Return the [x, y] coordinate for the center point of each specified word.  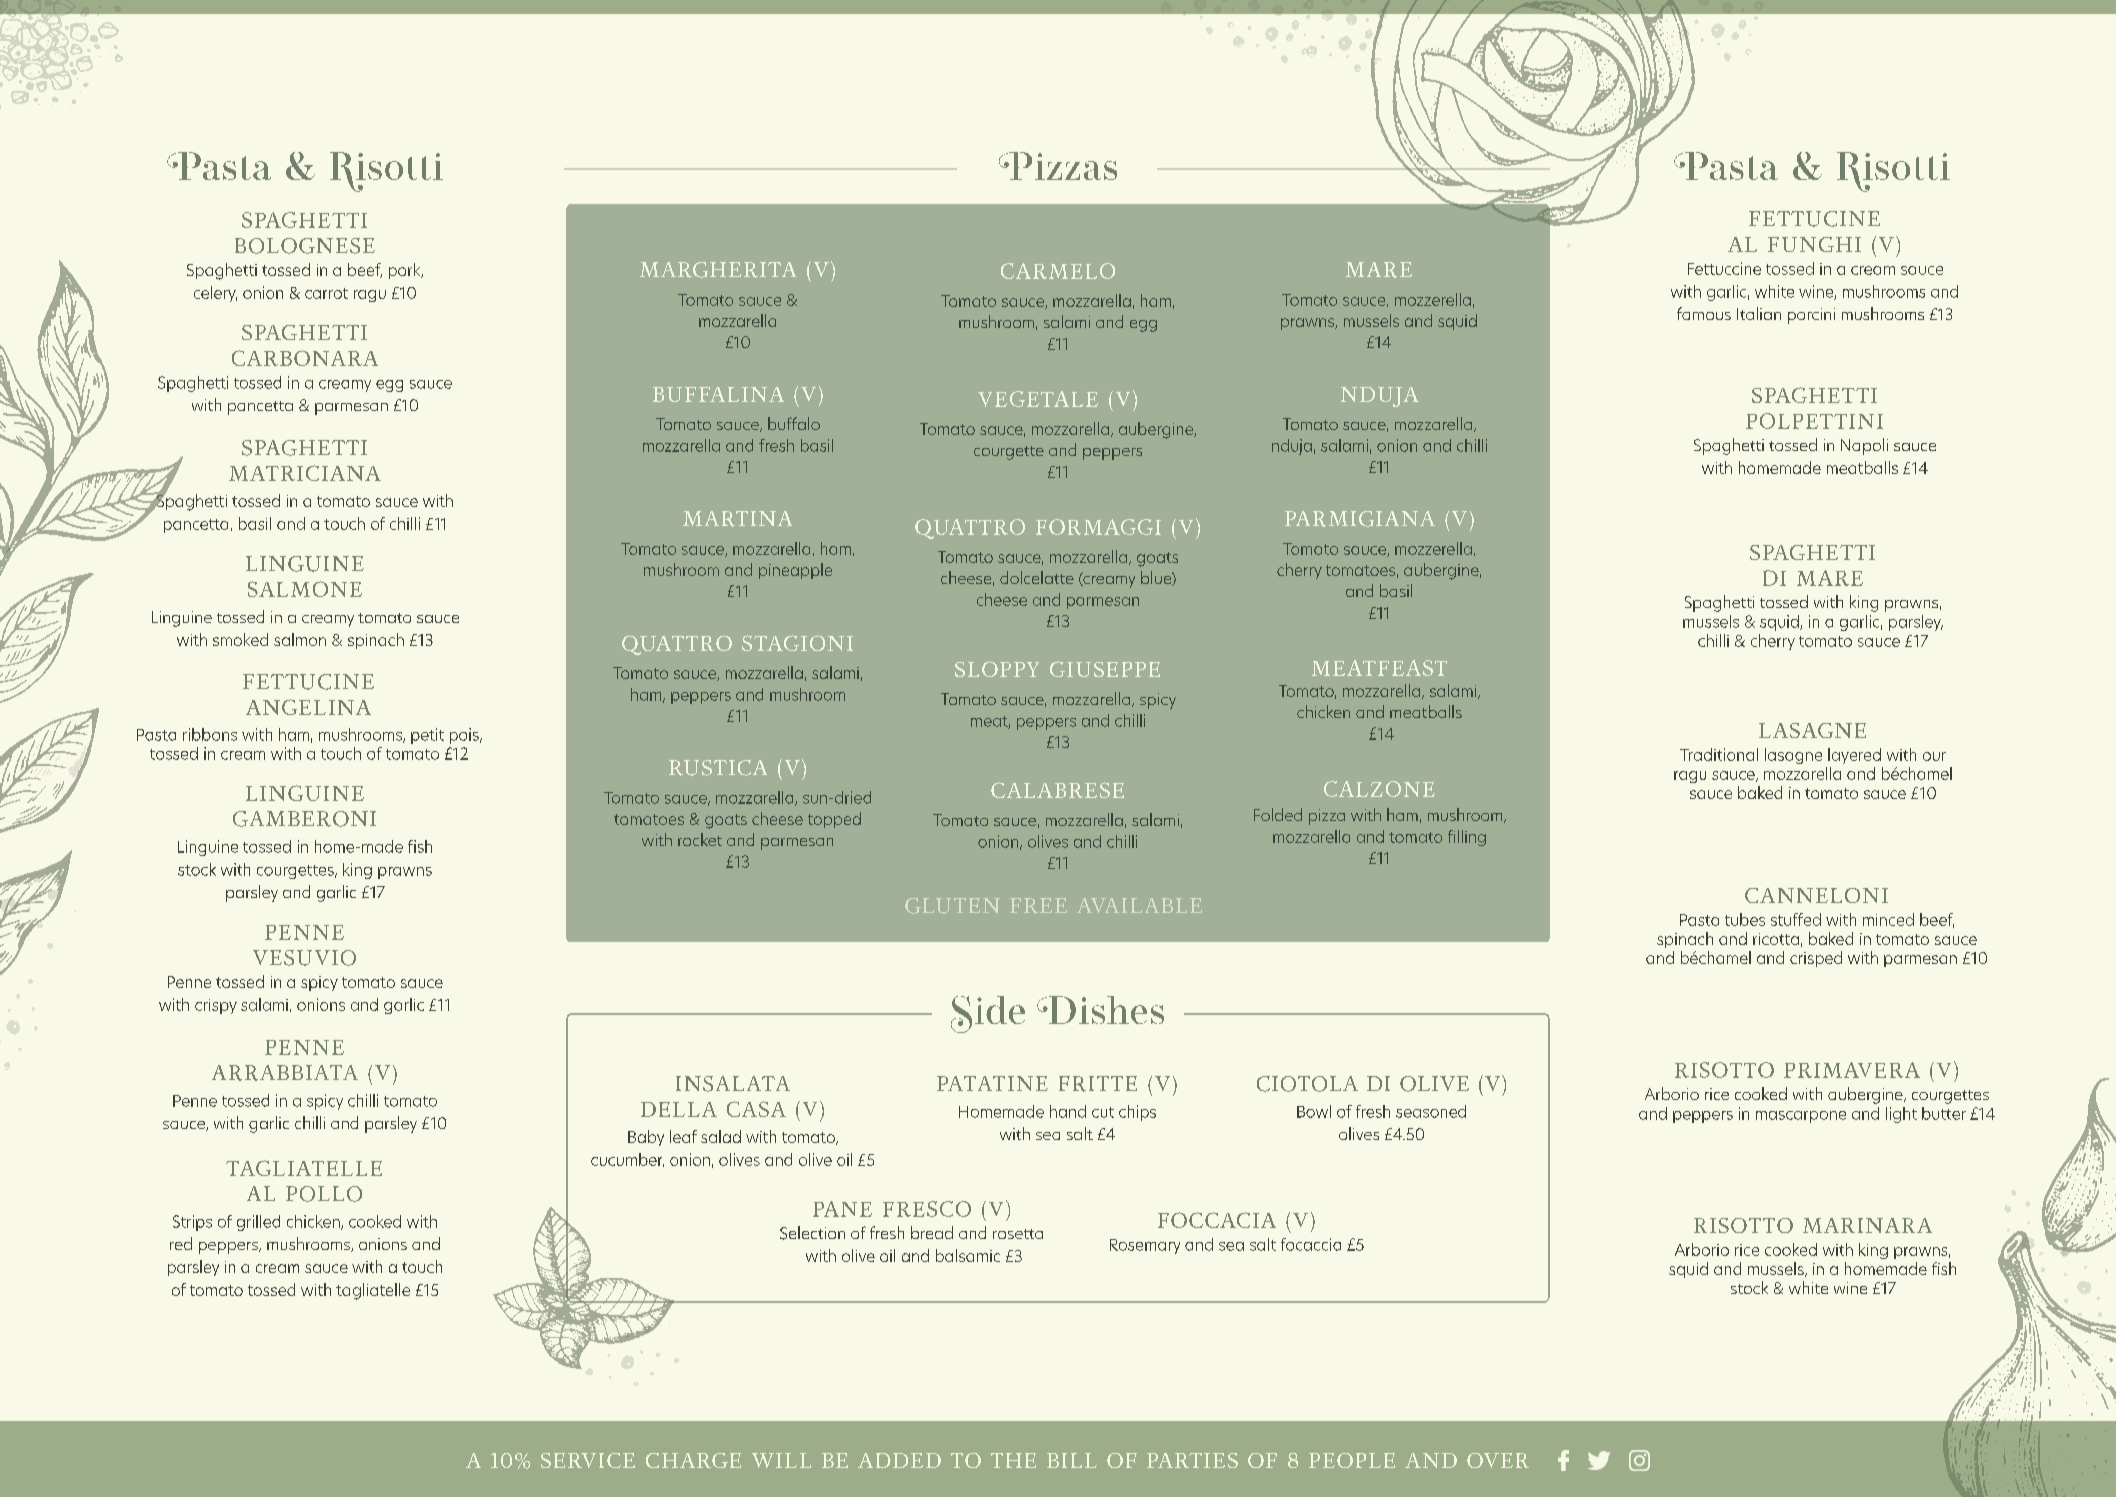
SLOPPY [997, 669]
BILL [1072, 1460]
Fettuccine [1724, 268]
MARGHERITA [718, 270]
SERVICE [588, 1460]
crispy [216, 1006]
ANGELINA [308, 707]
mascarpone [1801, 1117]
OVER [1498, 1460]
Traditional [1719, 754]
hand [1068, 1111]
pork [406, 271]
